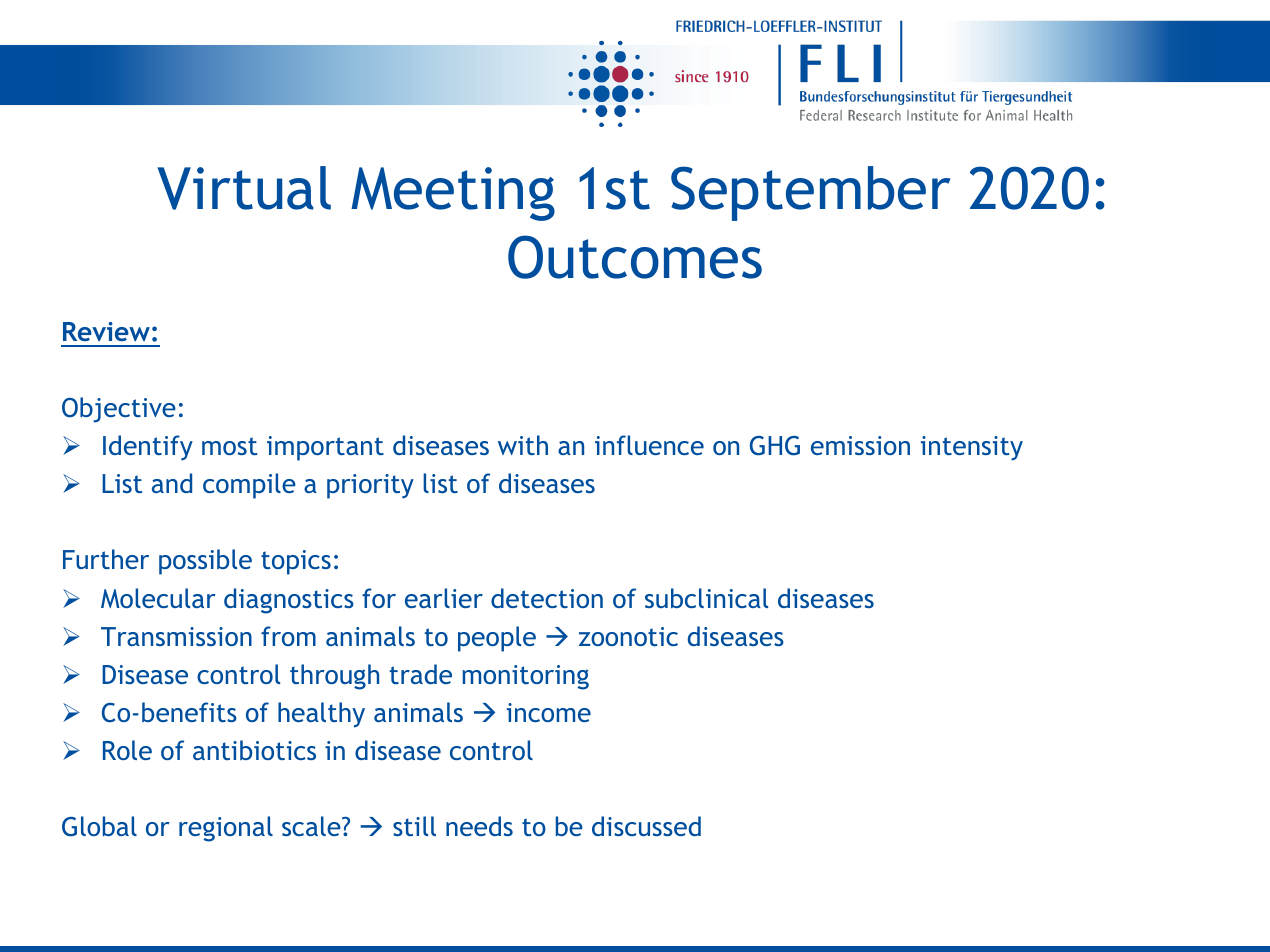  Describe the element at coordinates (706, 598) in the image. I see `subclinical` at that location.
